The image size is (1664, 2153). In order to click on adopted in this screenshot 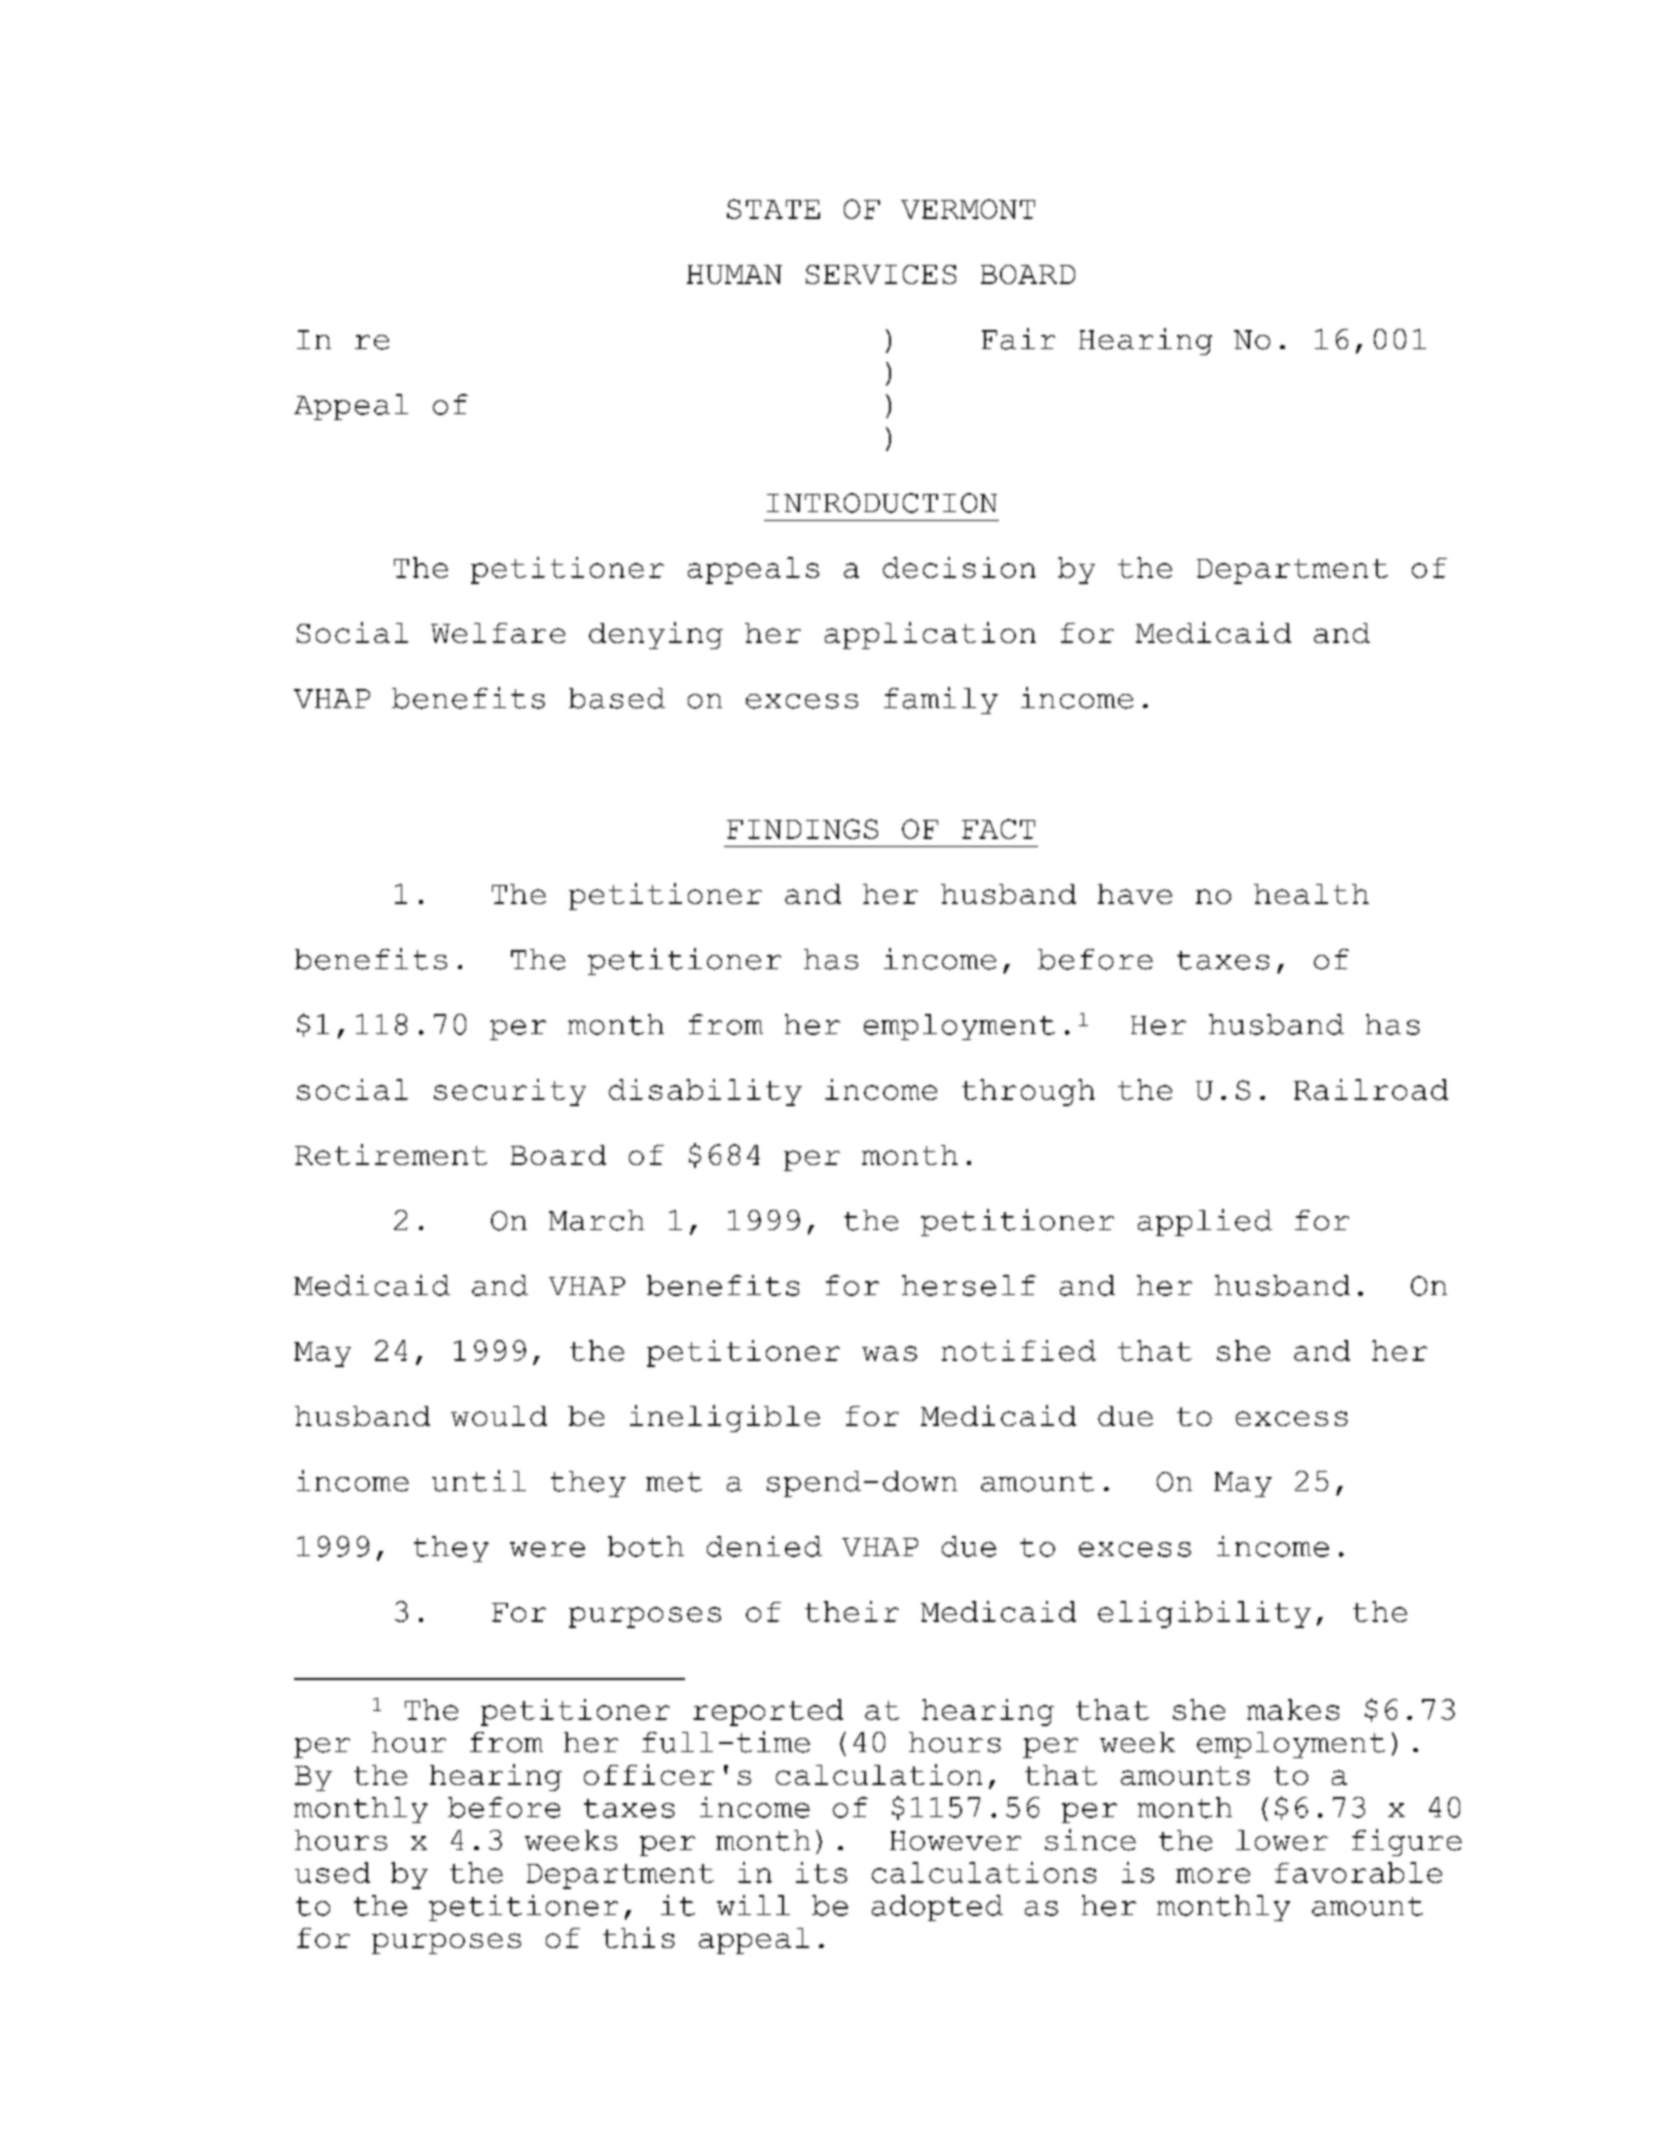, I will do `click(937, 1908)`.
